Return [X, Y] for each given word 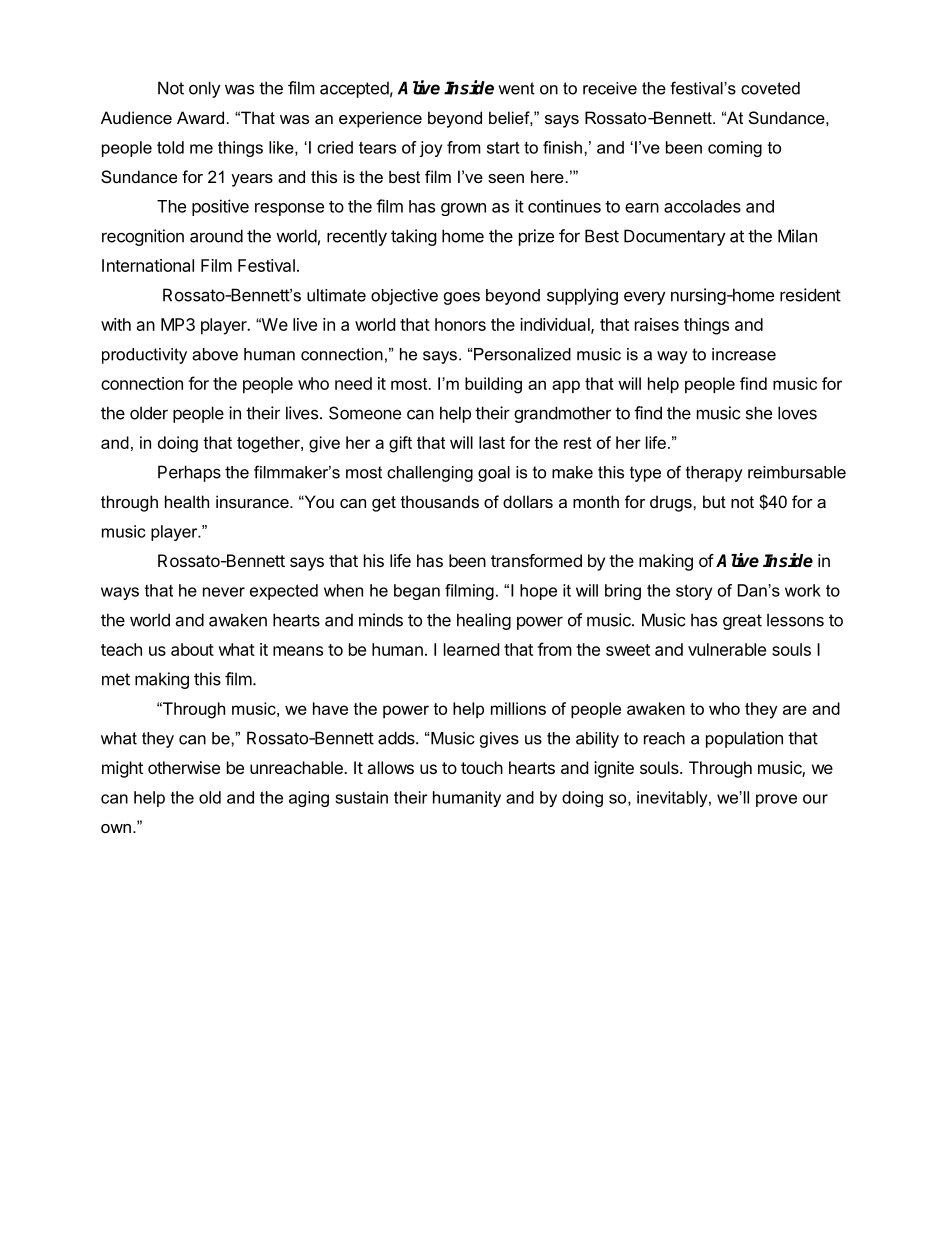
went [516, 88]
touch [482, 767]
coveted [770, 88]
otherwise [184, 767]
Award [200, 117]
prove [776, 800]
